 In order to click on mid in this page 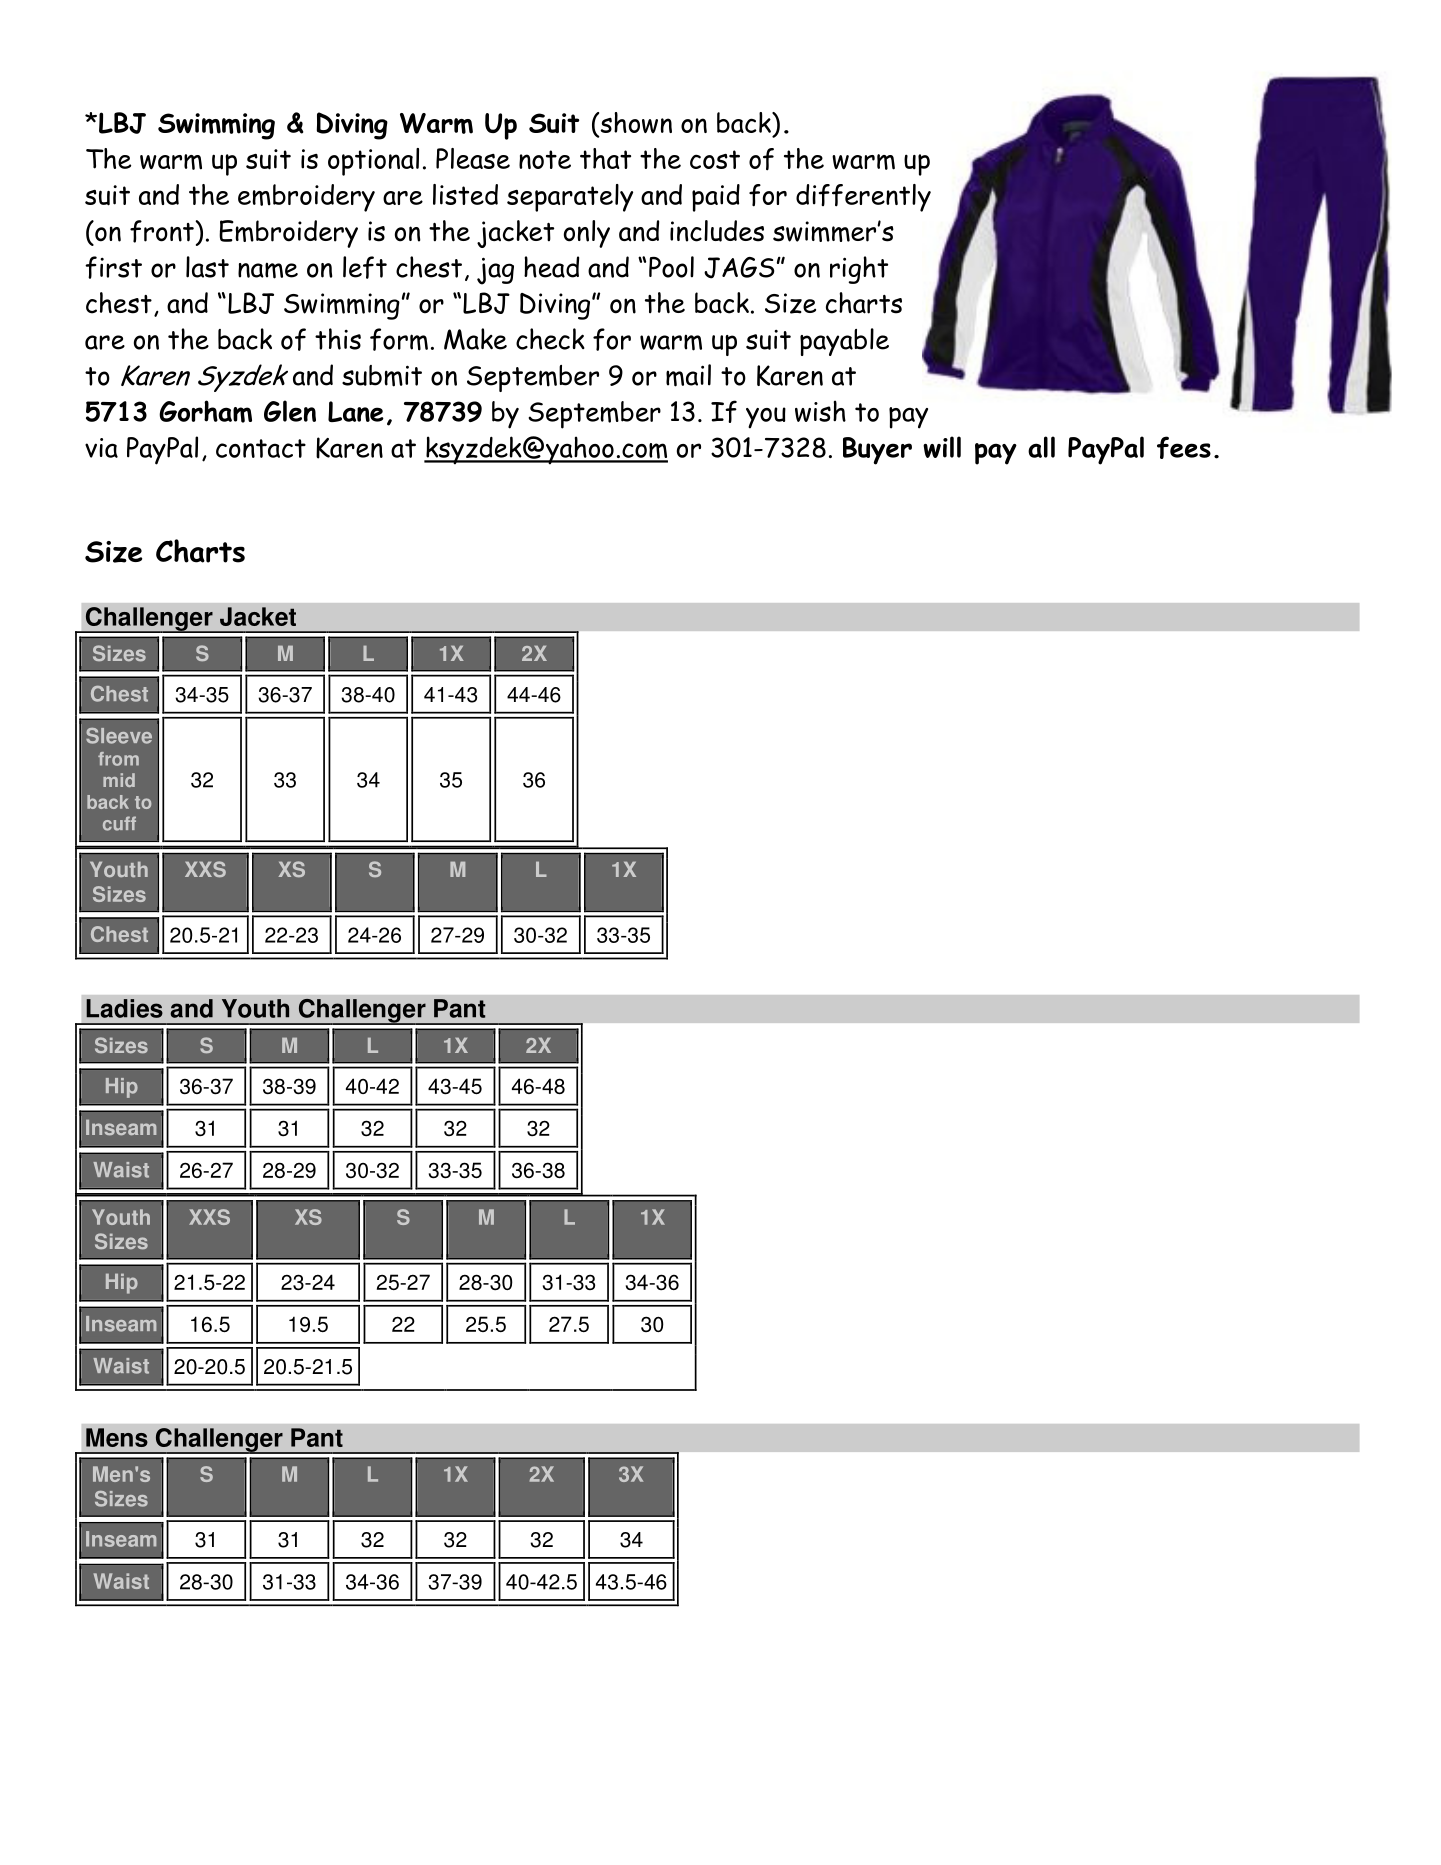, I will do `click(119, 780)`.
